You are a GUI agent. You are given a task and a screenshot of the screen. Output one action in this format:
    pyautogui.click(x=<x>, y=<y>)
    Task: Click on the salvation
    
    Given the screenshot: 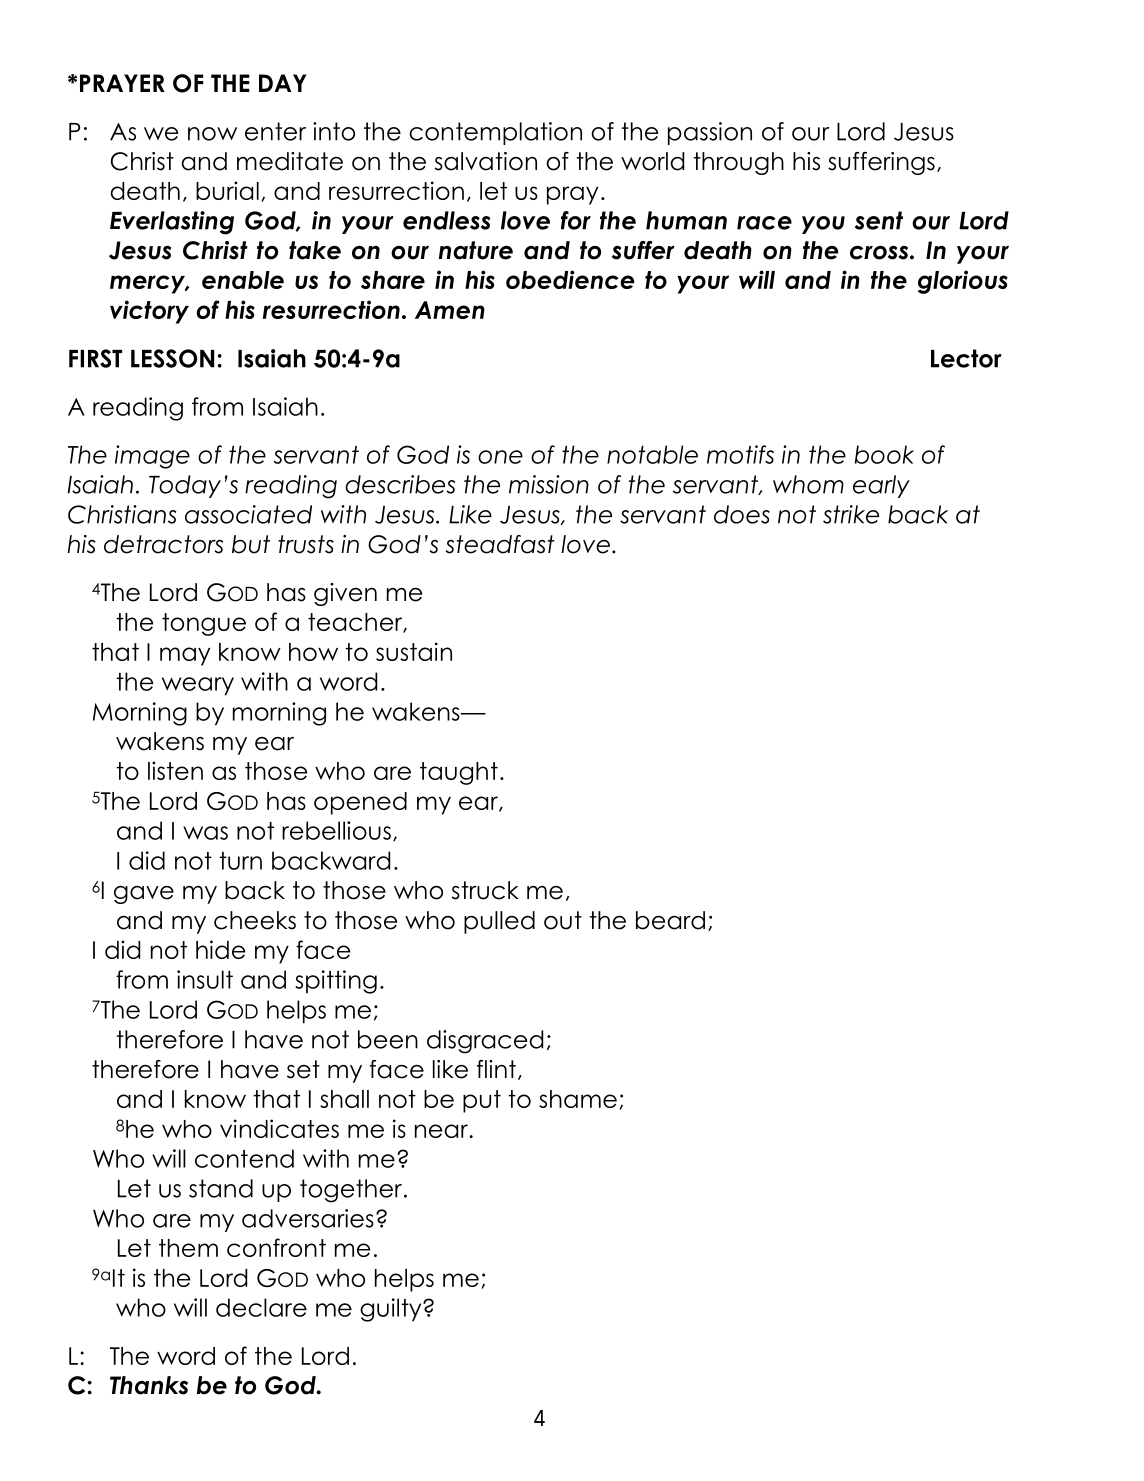 What is the action you would take?
    pyautogui.click(x=486, y=161)
